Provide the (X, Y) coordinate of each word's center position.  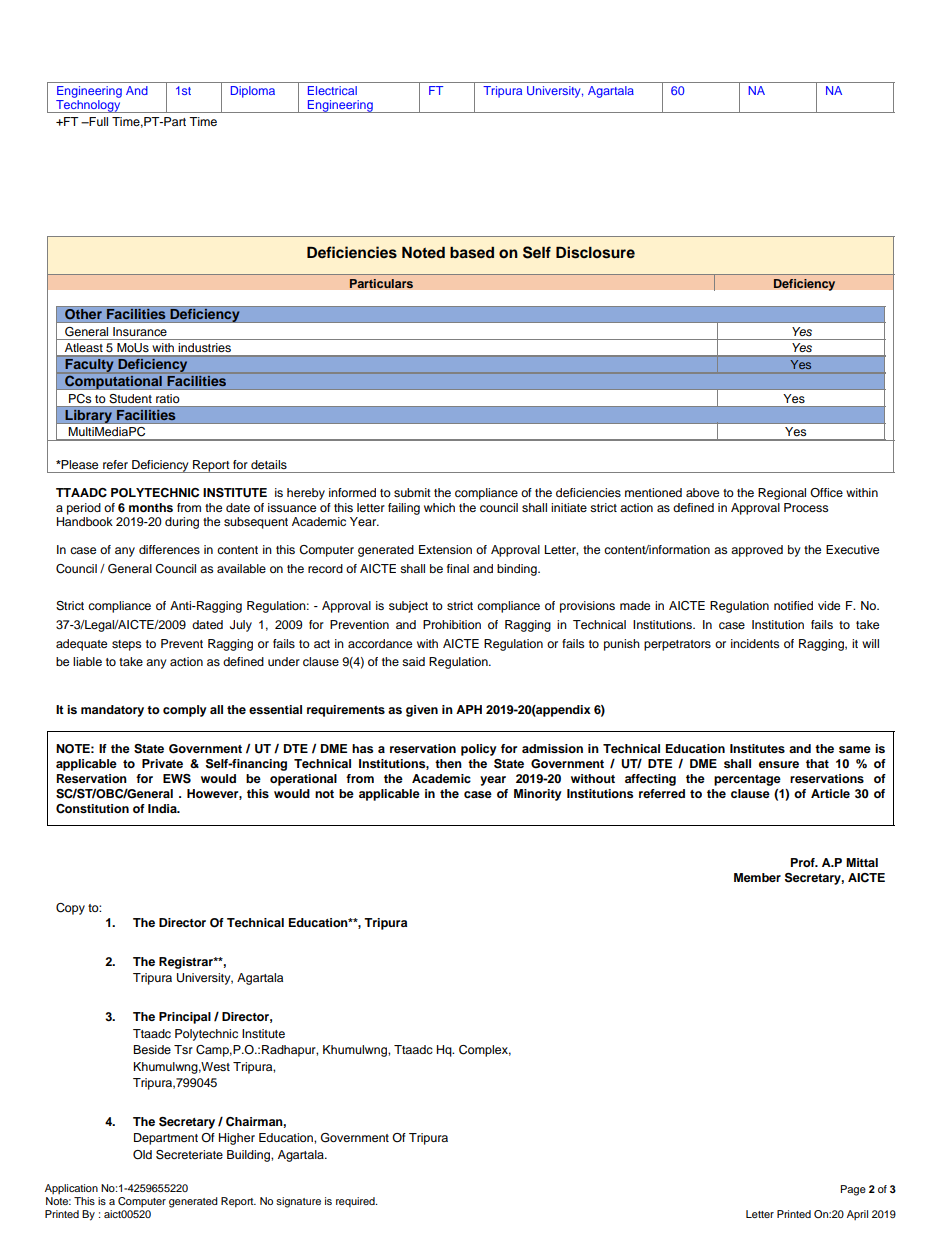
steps (126, 645)
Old (142, 1155)
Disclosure (595, 252)
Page (853, 1190)
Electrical (332, 90)
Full (97, 121)
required (356, 1202)
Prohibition (452, 624)
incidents (755, 643)
